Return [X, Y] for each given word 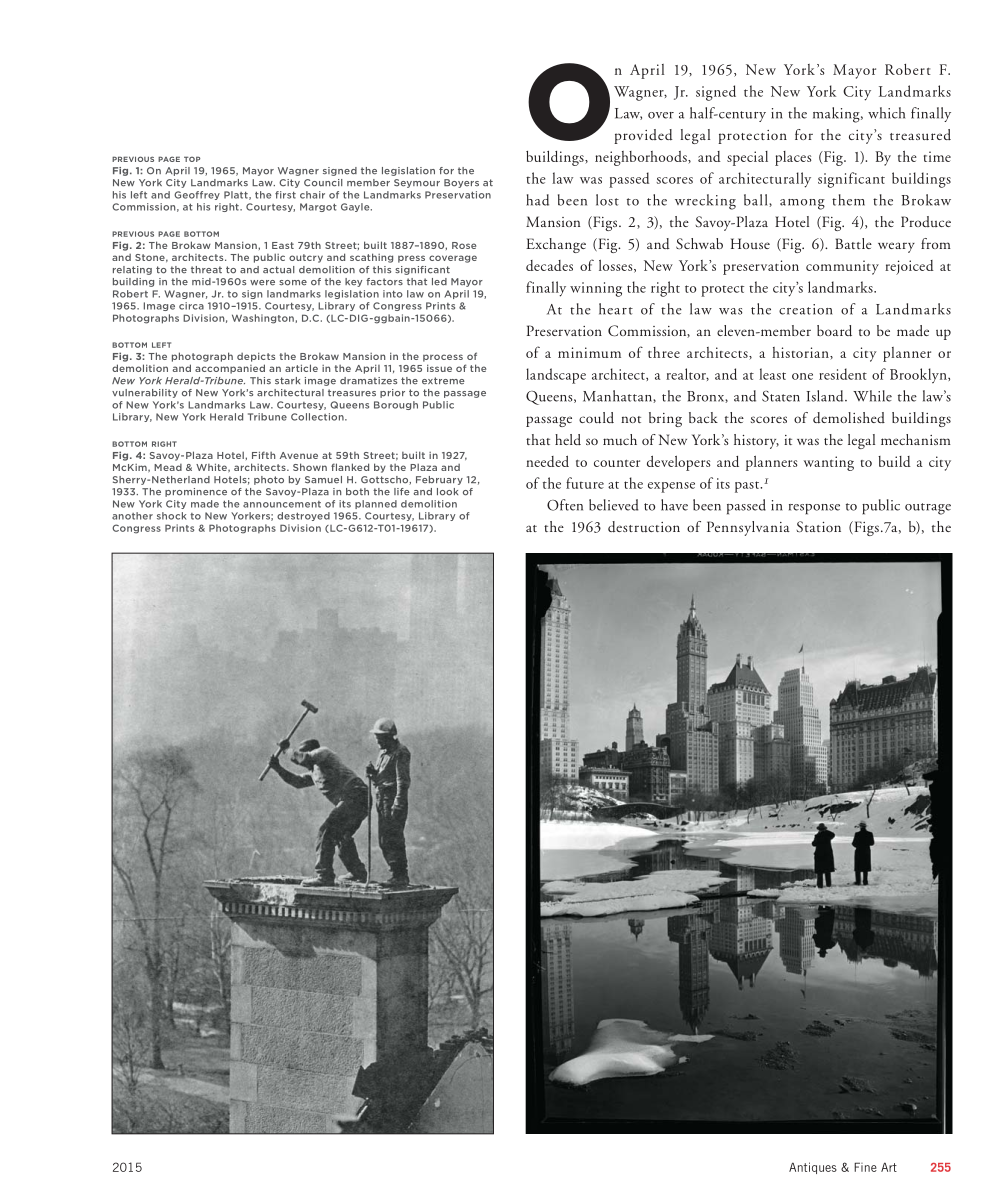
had [537, 200]
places [793, 158]
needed [547, 461]
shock [171, 516]
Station [818, 526]
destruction [644, 527]
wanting [829, 463]
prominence [196, 492]
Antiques [813, 1168]
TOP [192, 159]
